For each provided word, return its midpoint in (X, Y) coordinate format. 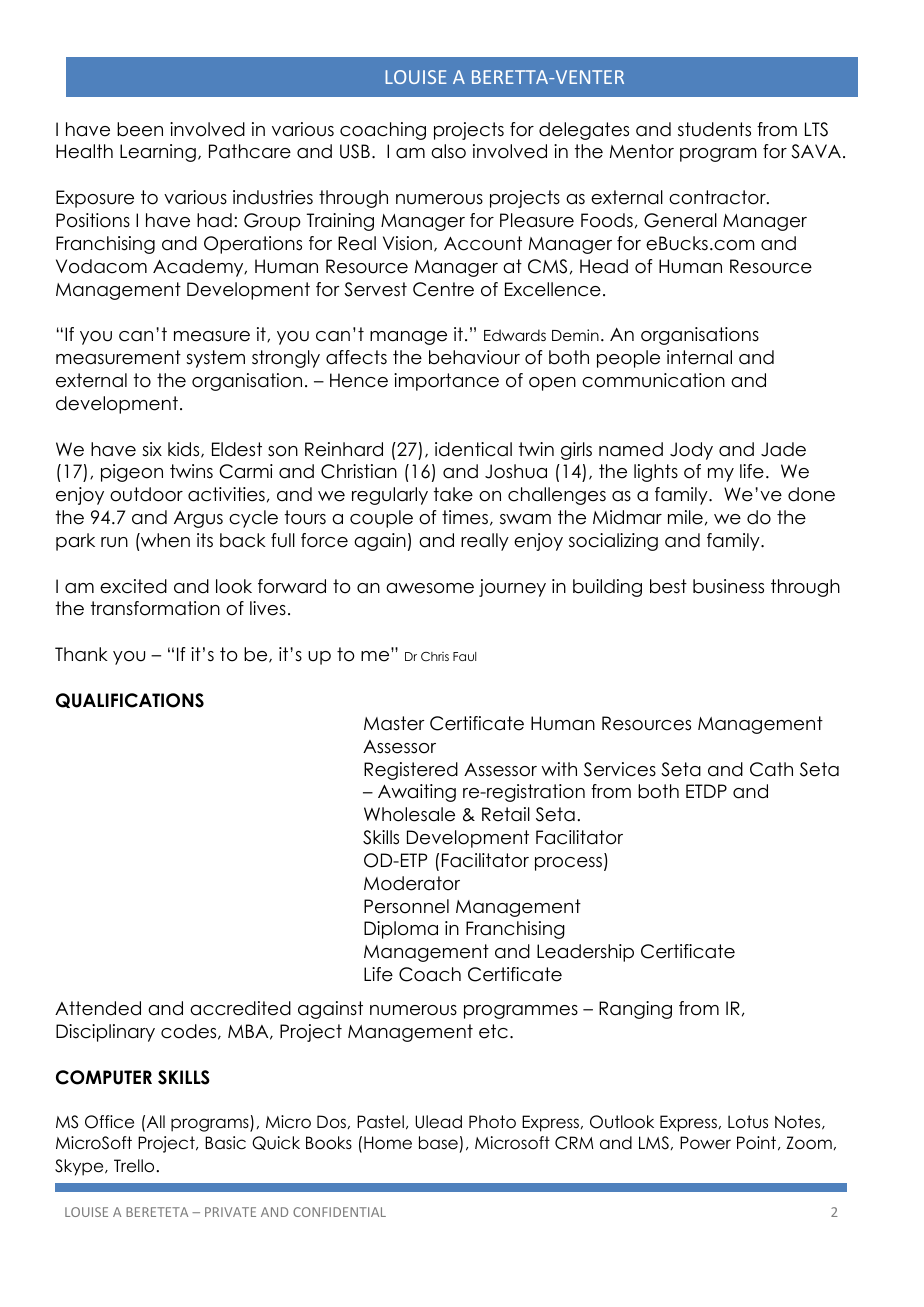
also (448, 151)
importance (446, 382)
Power (705, 1143)
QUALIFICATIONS (130, 700)
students (714, 129)
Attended (98, 1008)
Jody (691, 451)
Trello (134, 1166)
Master (394, 723)
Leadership (585, 953)
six (152, 449)
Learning (158, 153)
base (438, 1143)
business (728, 586)
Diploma (401, 930)
